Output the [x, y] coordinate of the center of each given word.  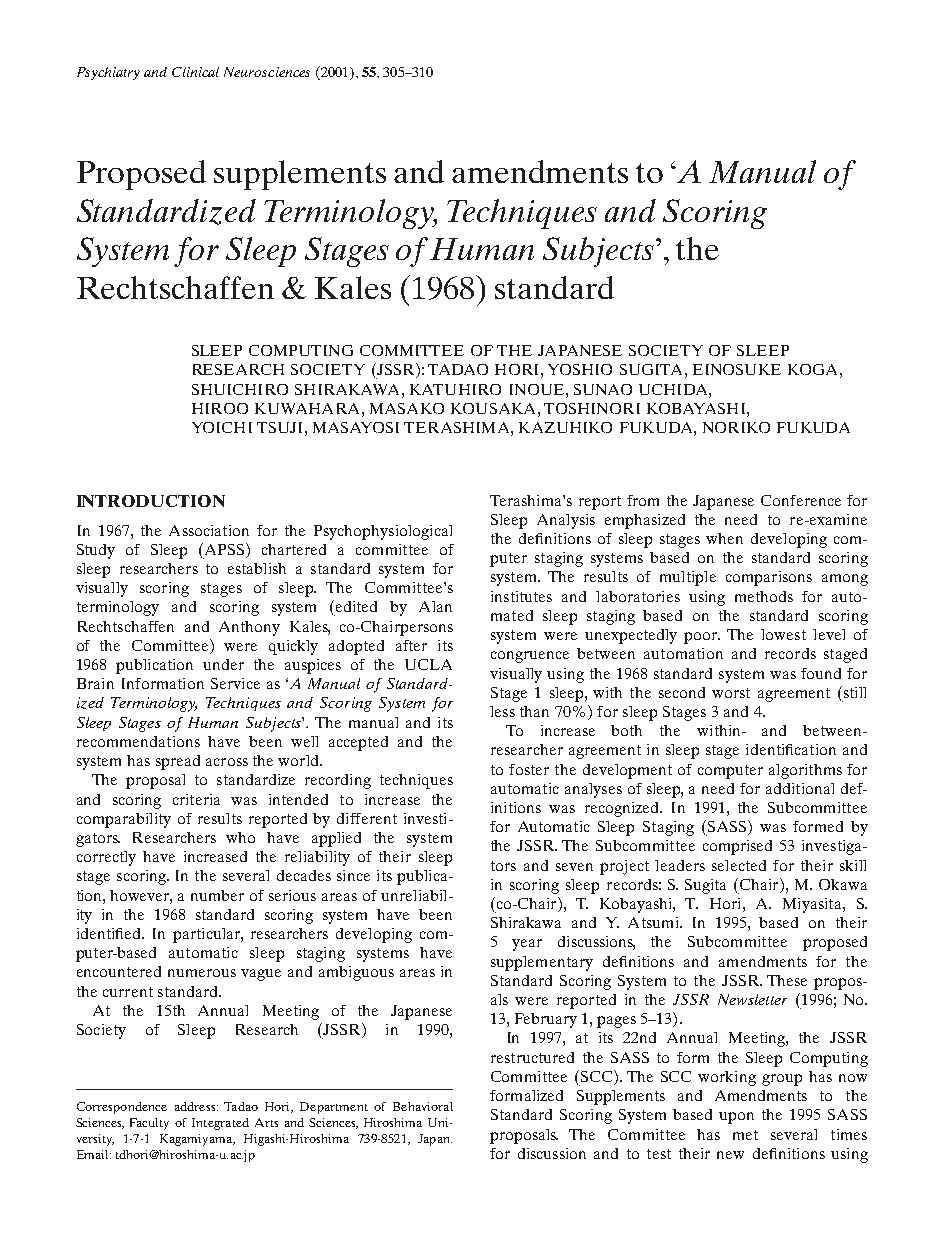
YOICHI [222, 427]
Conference [801, 500]
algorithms [805, 771]
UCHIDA [674, 389]
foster [529, 769]
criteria [196, 799]
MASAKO [407, 408]
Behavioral [423, 1106]
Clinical [195, 72]
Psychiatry [108, 73]
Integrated [220, 1124]
